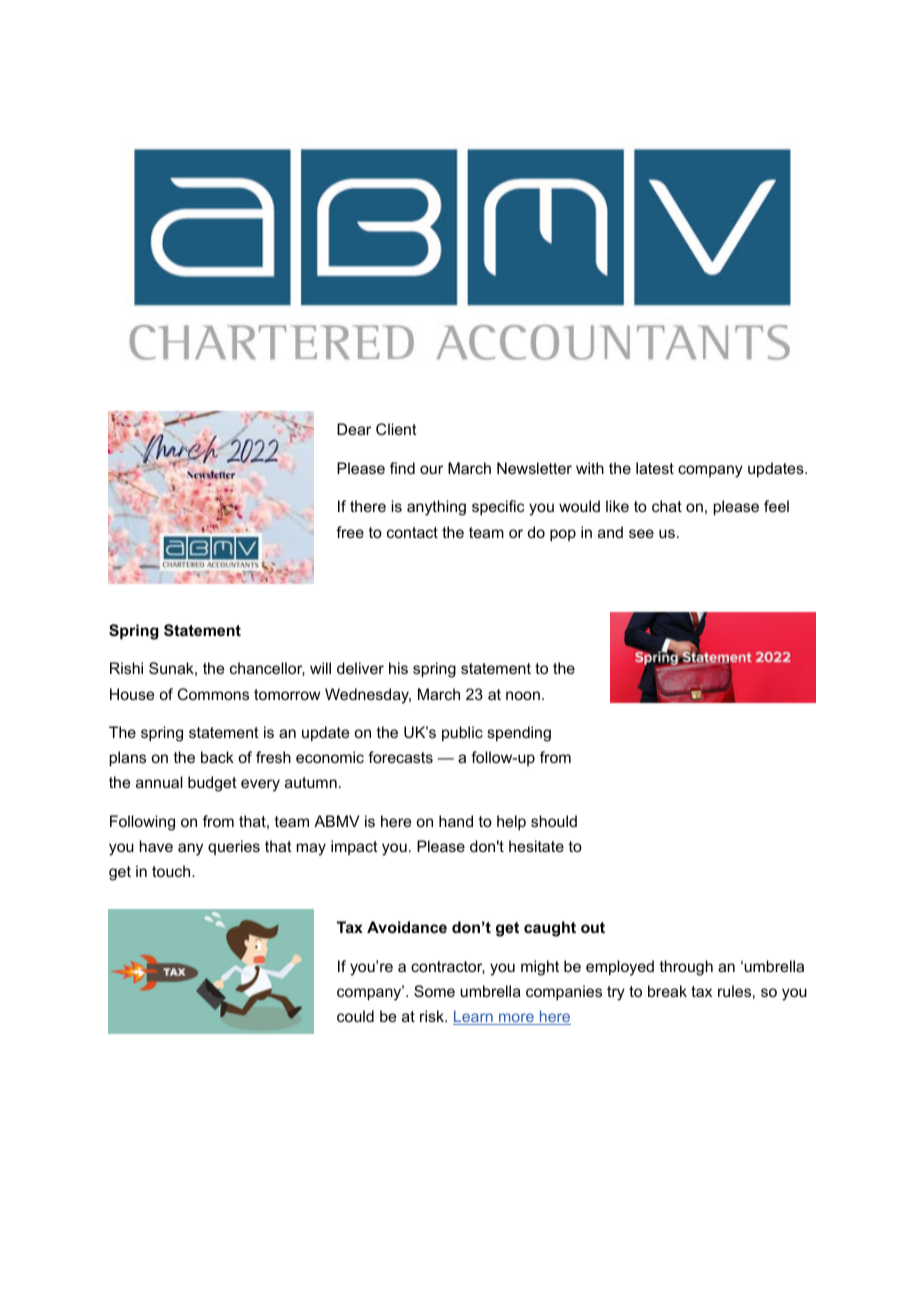  Describe the element at coordinates (354, 429) in the screenshot. I see `Dear` at that location.
